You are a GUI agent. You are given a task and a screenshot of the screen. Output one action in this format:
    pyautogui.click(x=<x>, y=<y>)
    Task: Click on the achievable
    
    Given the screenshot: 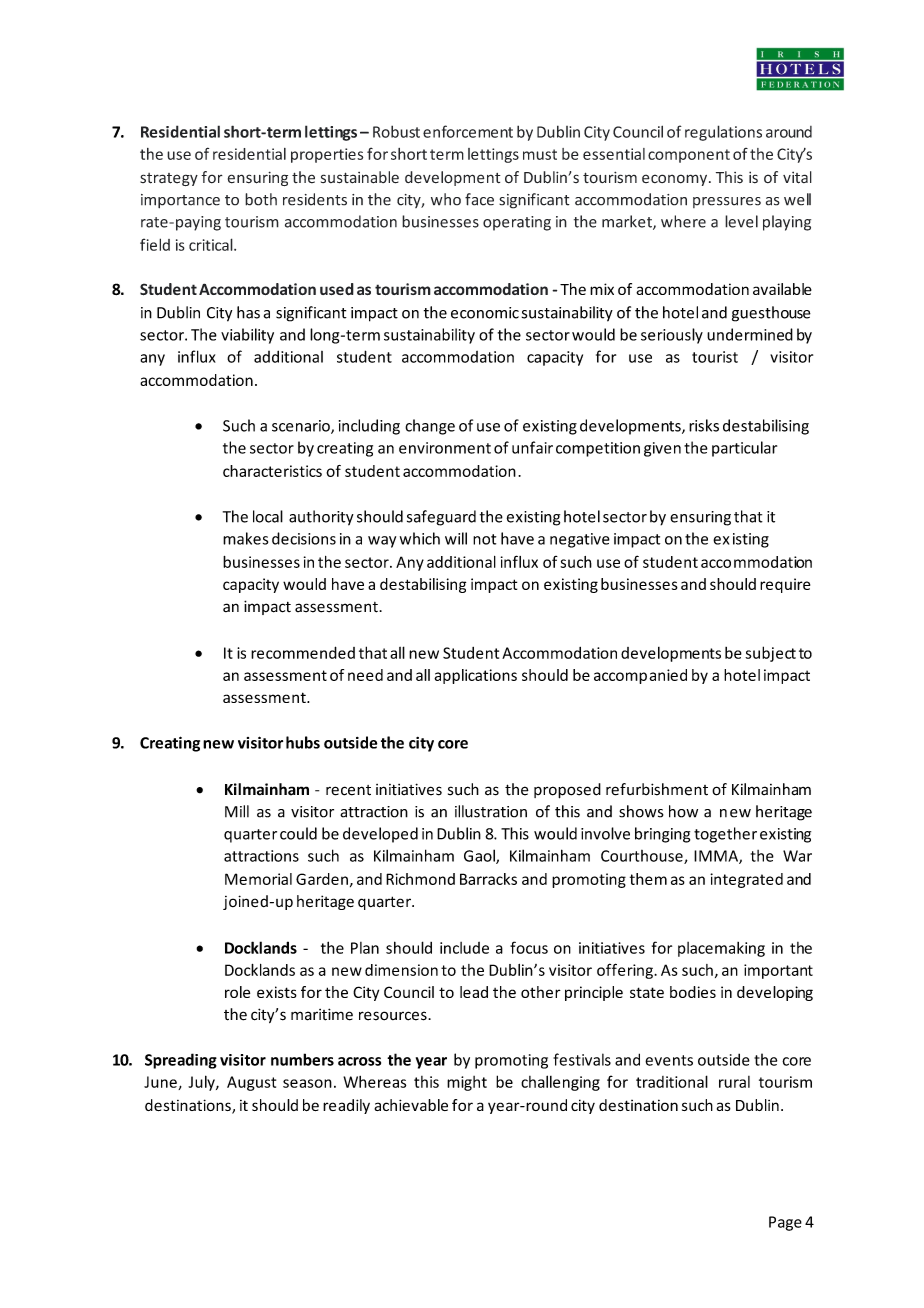 What is the action you would take?
    pyautogui.click(x=411, y=1105)
